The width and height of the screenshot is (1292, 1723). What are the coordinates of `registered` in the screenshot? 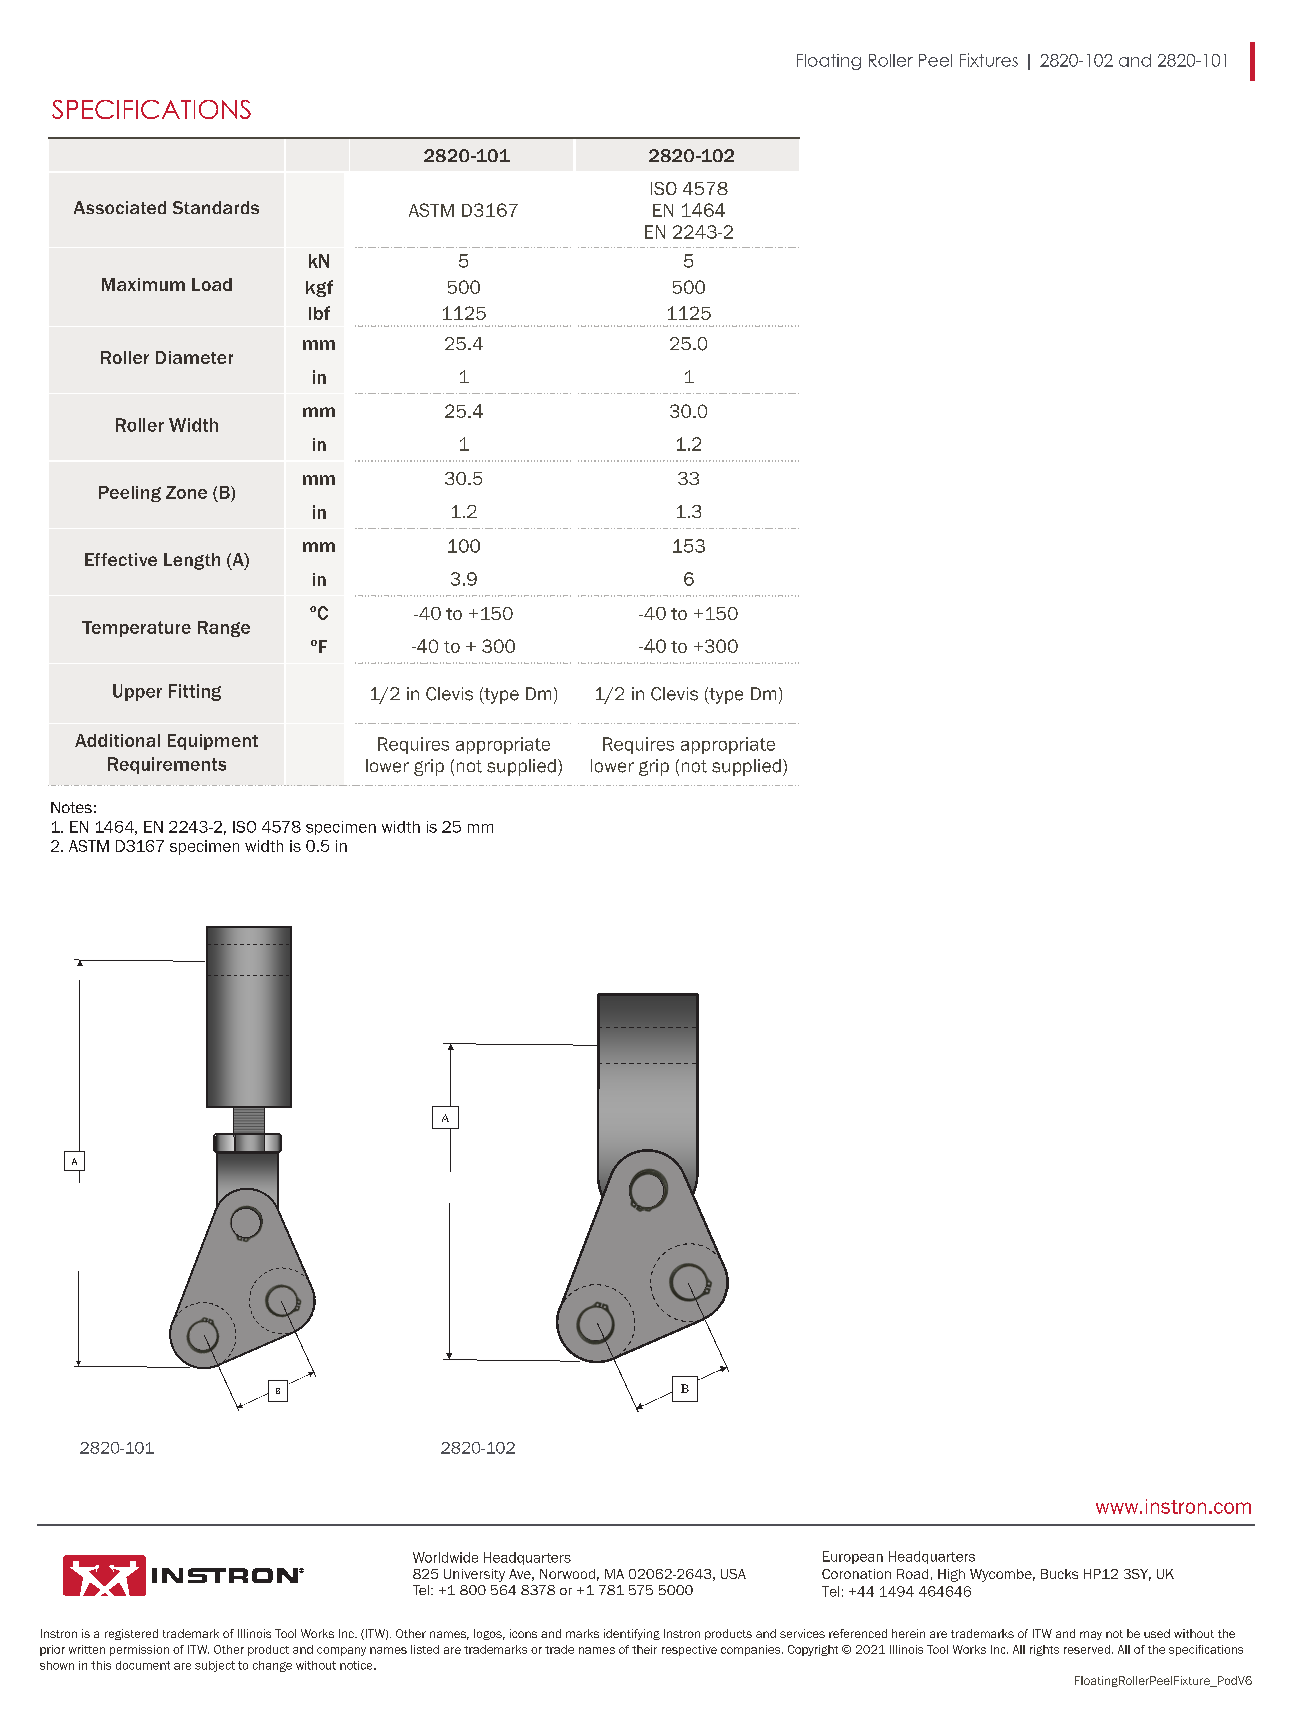 It's located at (131, 1634).
